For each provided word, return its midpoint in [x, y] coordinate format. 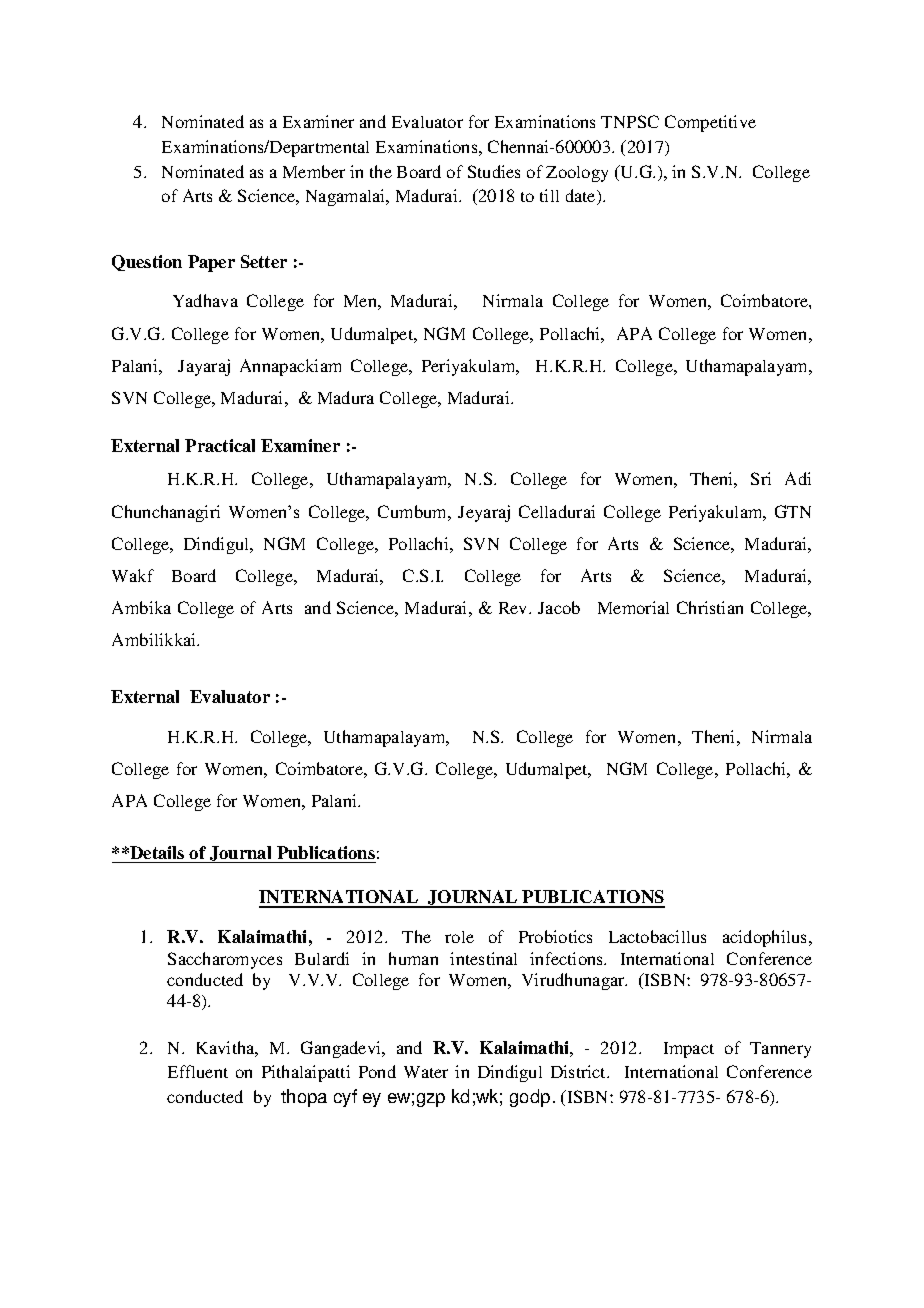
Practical [220, 445]
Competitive [710, 123]
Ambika [141, 607]
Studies [494, 171]
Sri [761, 478]
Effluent [198, 1071]
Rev [514, 608]
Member [314, 171]
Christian [710, 607]
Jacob [559, 607]
